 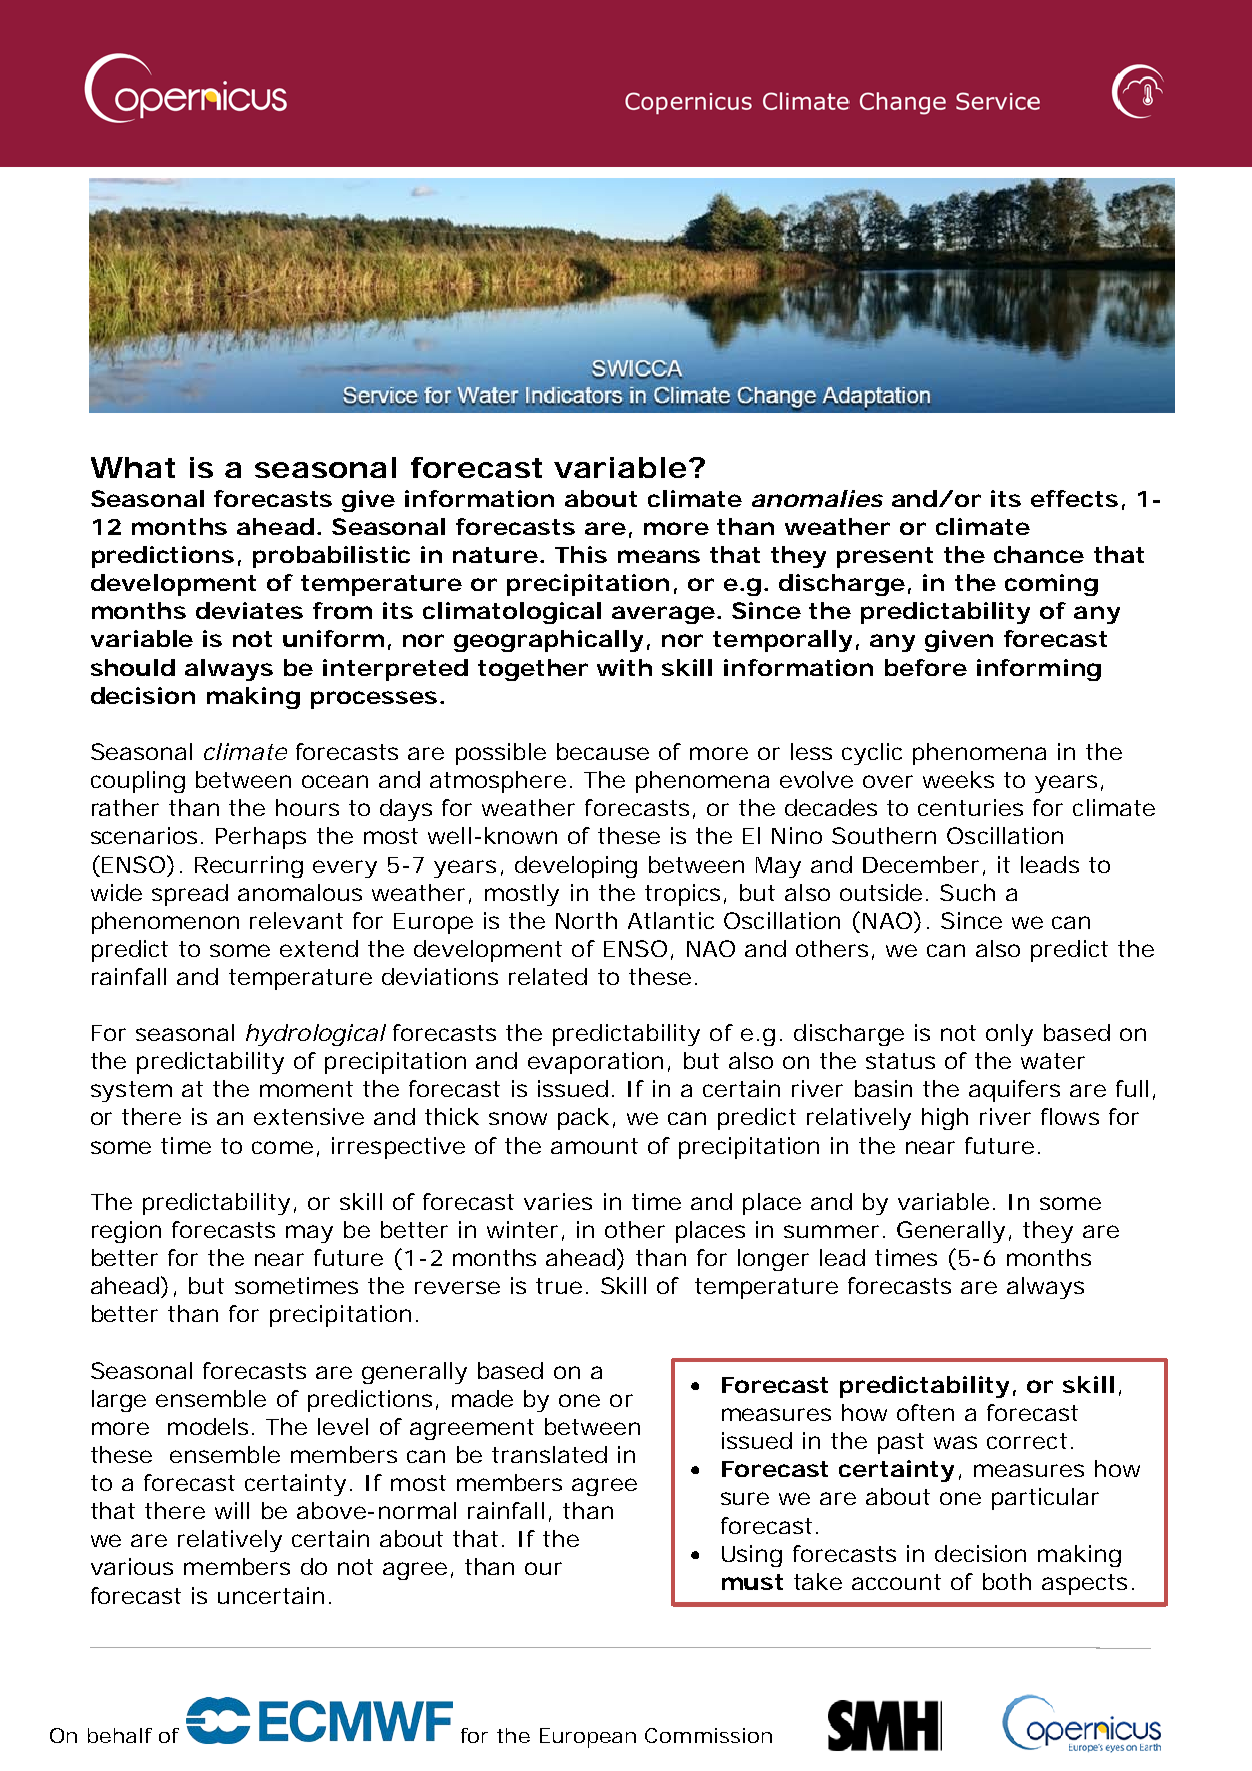 I want to click on spread, so click(x=190, y=895).
